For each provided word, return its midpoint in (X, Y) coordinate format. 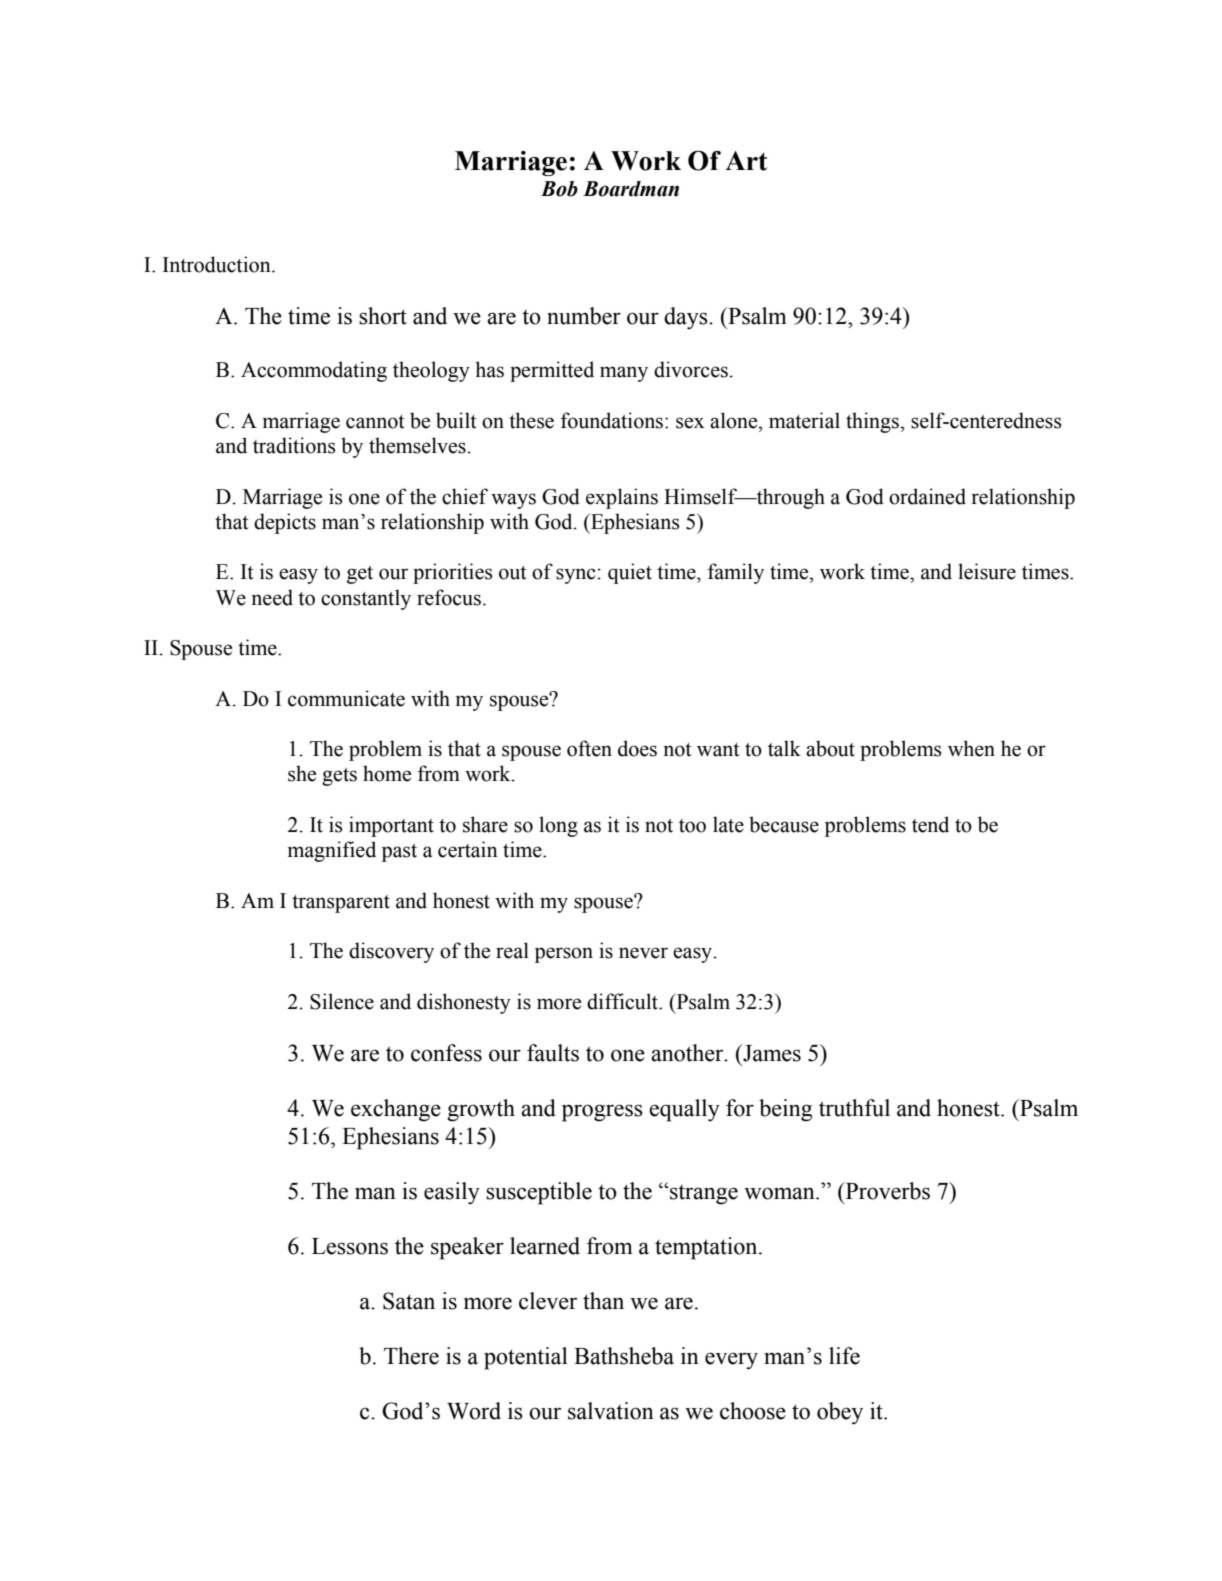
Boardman (631, 189)
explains (622, 498)
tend (930, 824)
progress (602, 1113)
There (411, 1356)
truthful (854, 1108)
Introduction (218, 264)
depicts (285, 523)
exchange (396, 1110)
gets (339, 777)
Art (746, 161)
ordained (927, 496)
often (589, 748)
